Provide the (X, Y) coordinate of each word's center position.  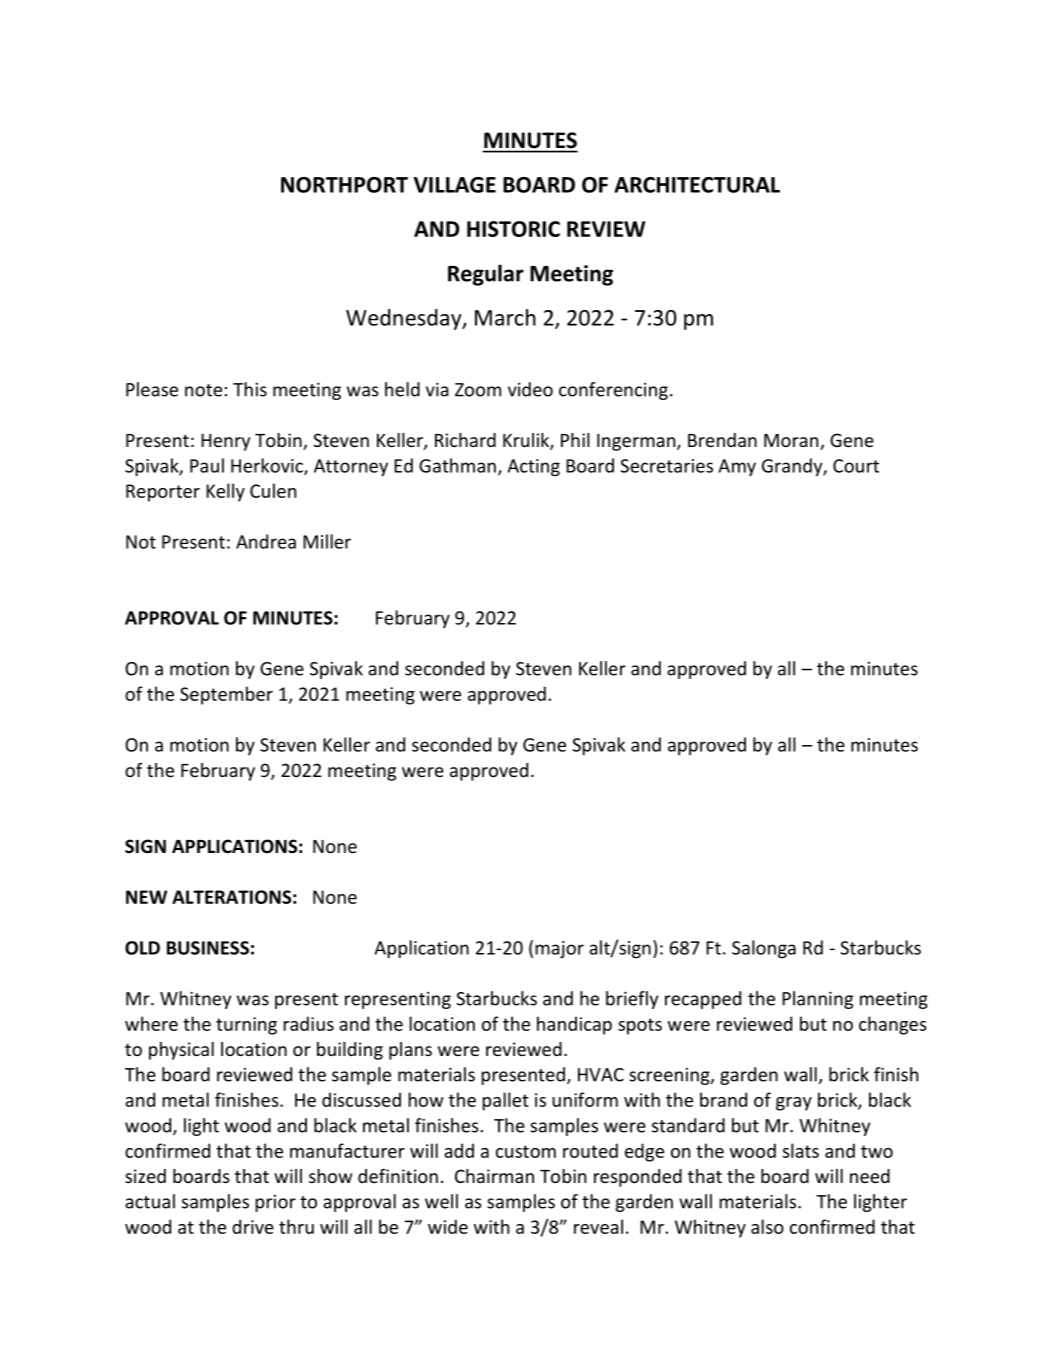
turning (246, 1026)
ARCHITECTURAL (697, 185)
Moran (792, 442)
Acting (534, 467)
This (250, 389)
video (530, 389)
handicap (574, 1025)
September (226, 695)
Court (856, 466)
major (559, 949)
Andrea (266, 541)
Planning (817, 1000)
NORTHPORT (344, 185)
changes (893, 1025)
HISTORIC (513, 229)
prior (275, 1203)
